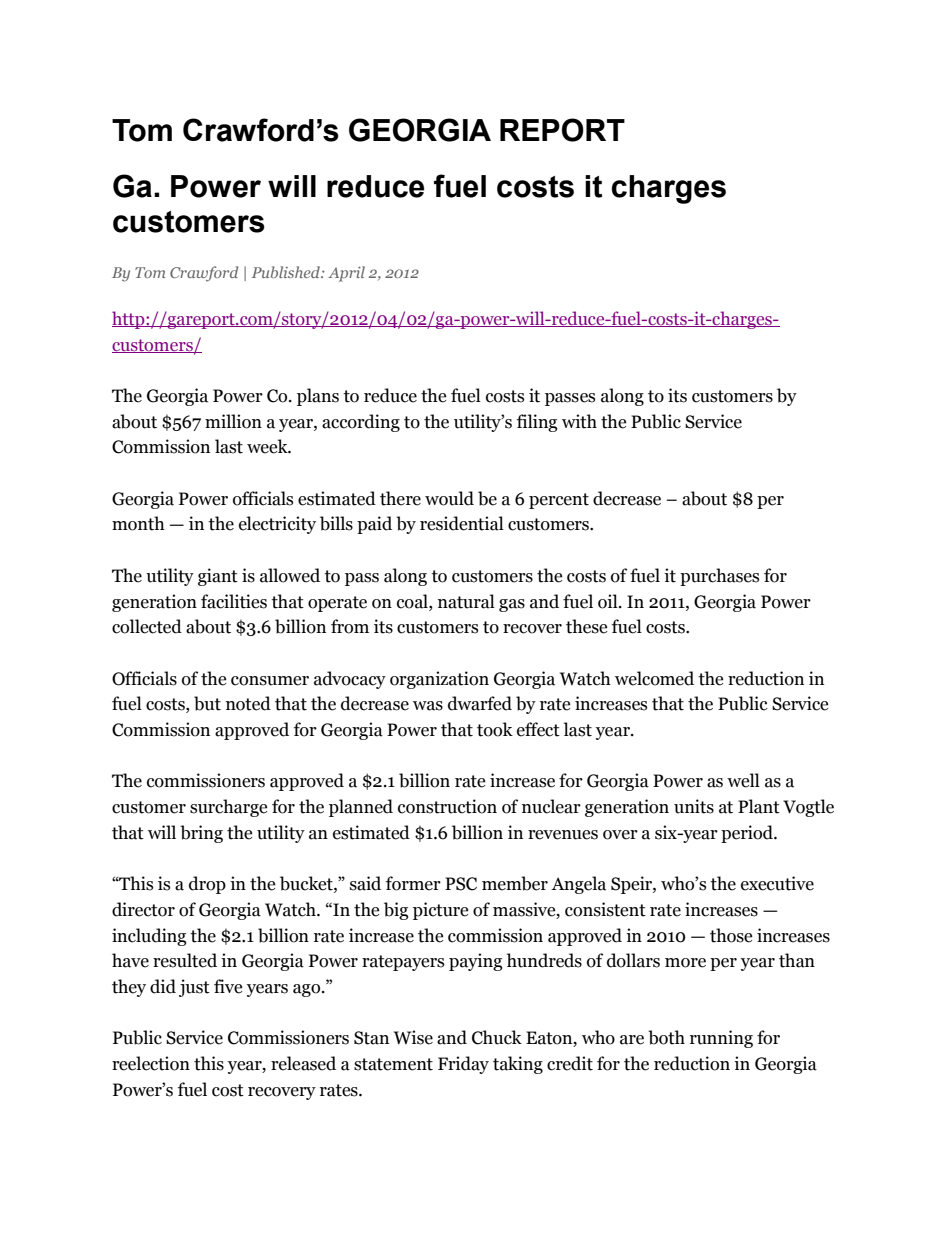 The image size is (952, 1233). I want to click on with, so click(579, 421).
